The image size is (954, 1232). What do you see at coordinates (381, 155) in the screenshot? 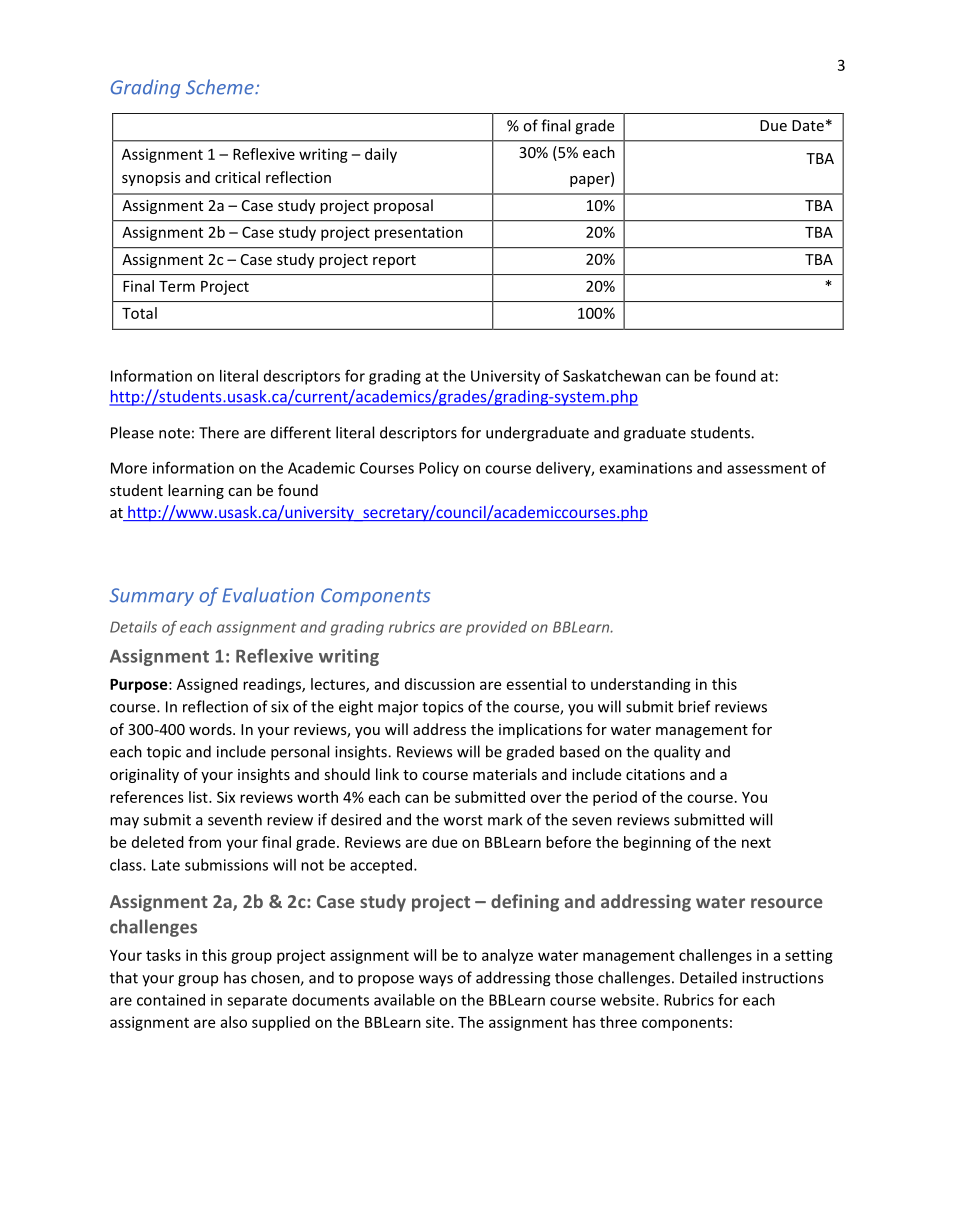
I see `daily` at bounding box center [381, 155].
